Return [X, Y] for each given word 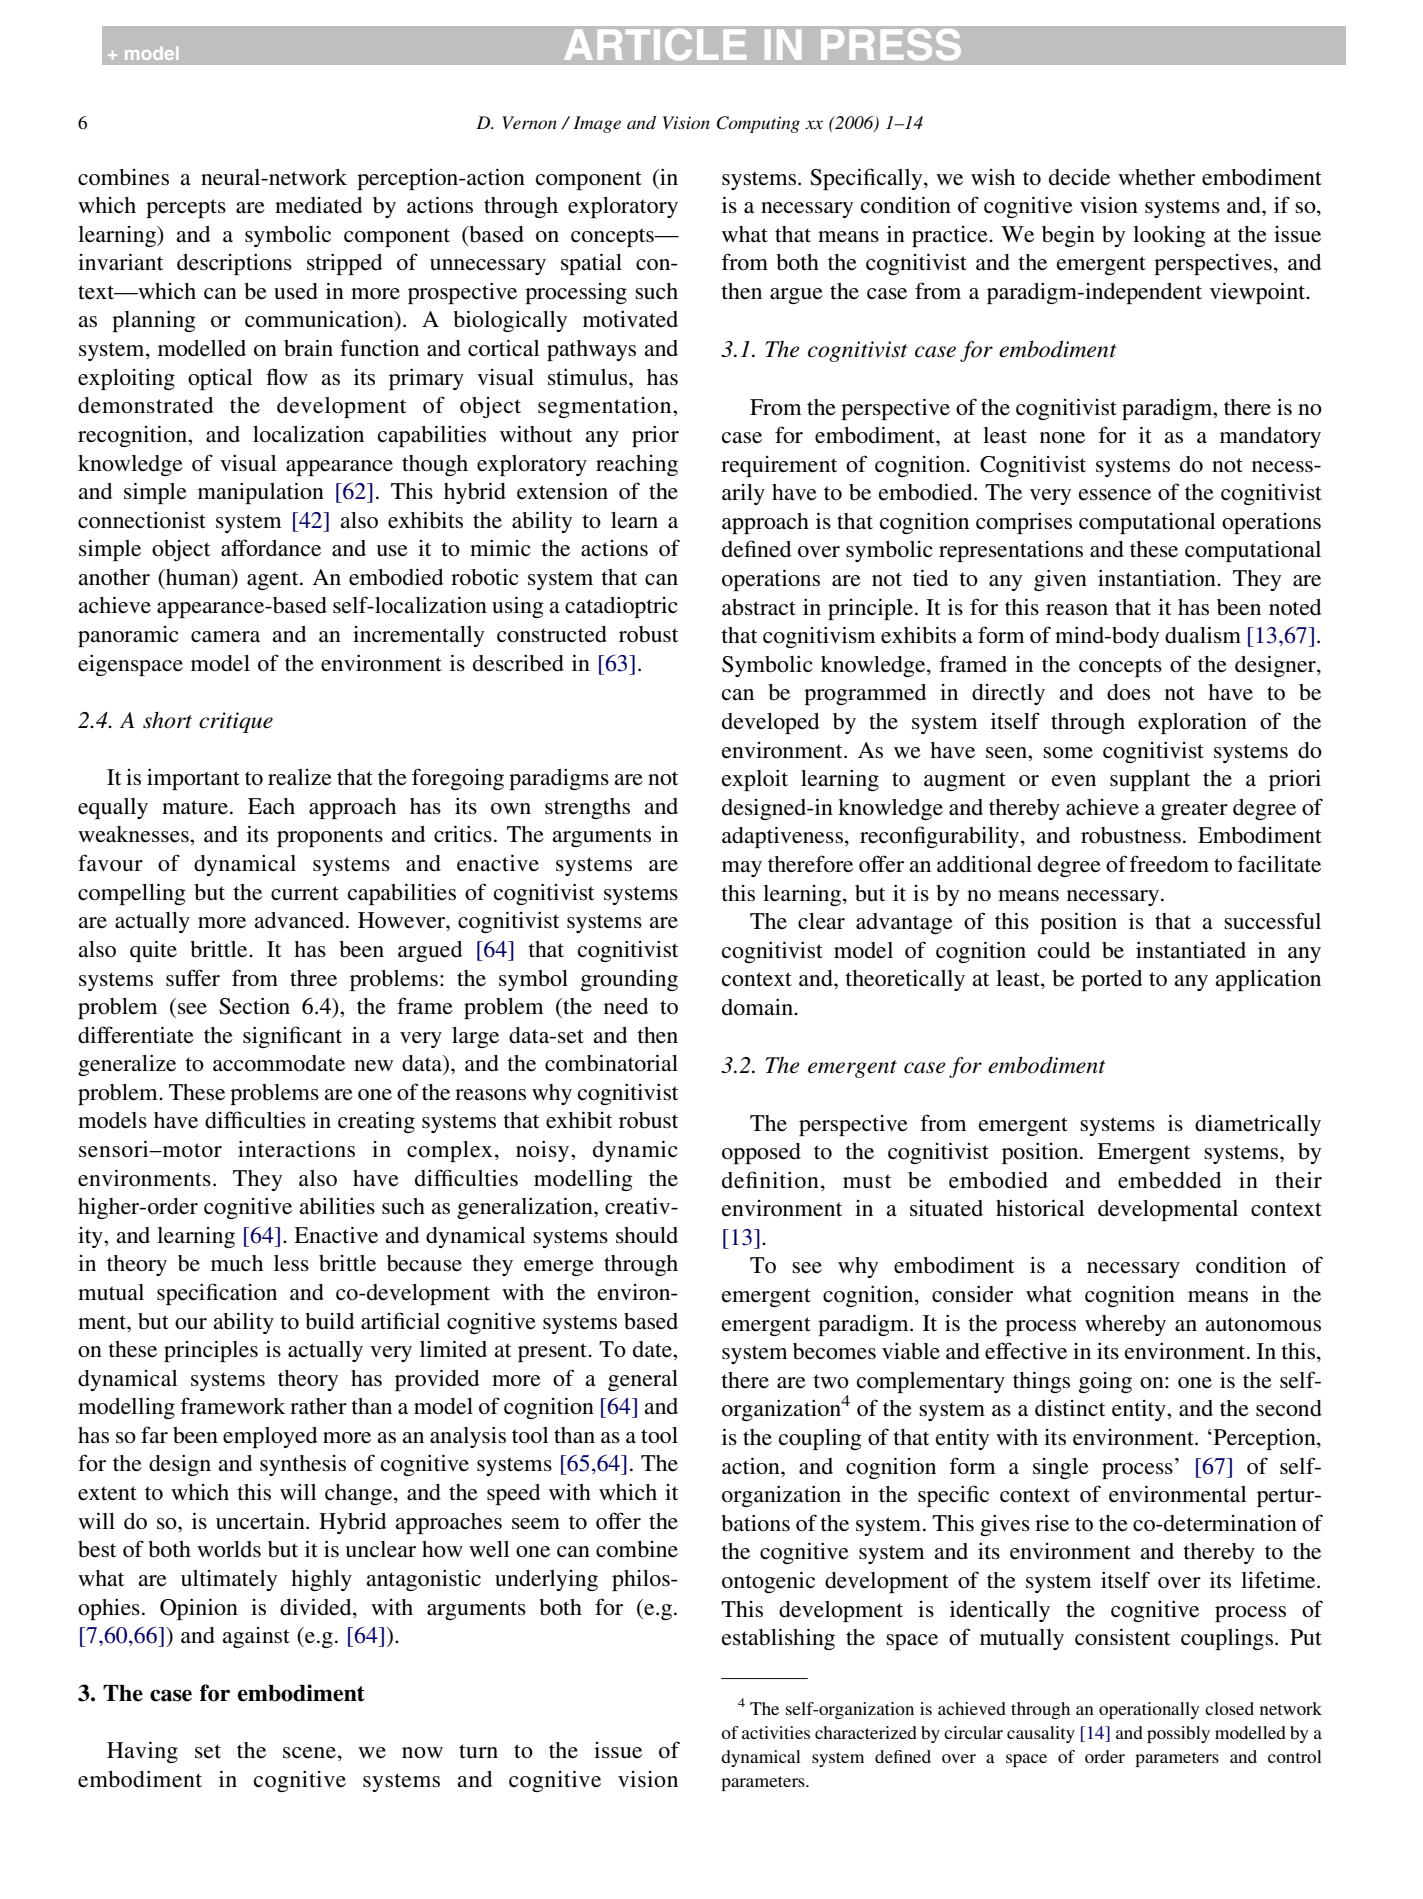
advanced [300, 920]
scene [309, 1753]
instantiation [1158, 578]
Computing [758, 124]
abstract [759, 607]
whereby [1125, 1325]
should [647, 1235]
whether [1156, 177]
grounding [629, 980]
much [237, 1263]
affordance [271, 548]
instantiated [1191, 950]
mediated [318, 205]
